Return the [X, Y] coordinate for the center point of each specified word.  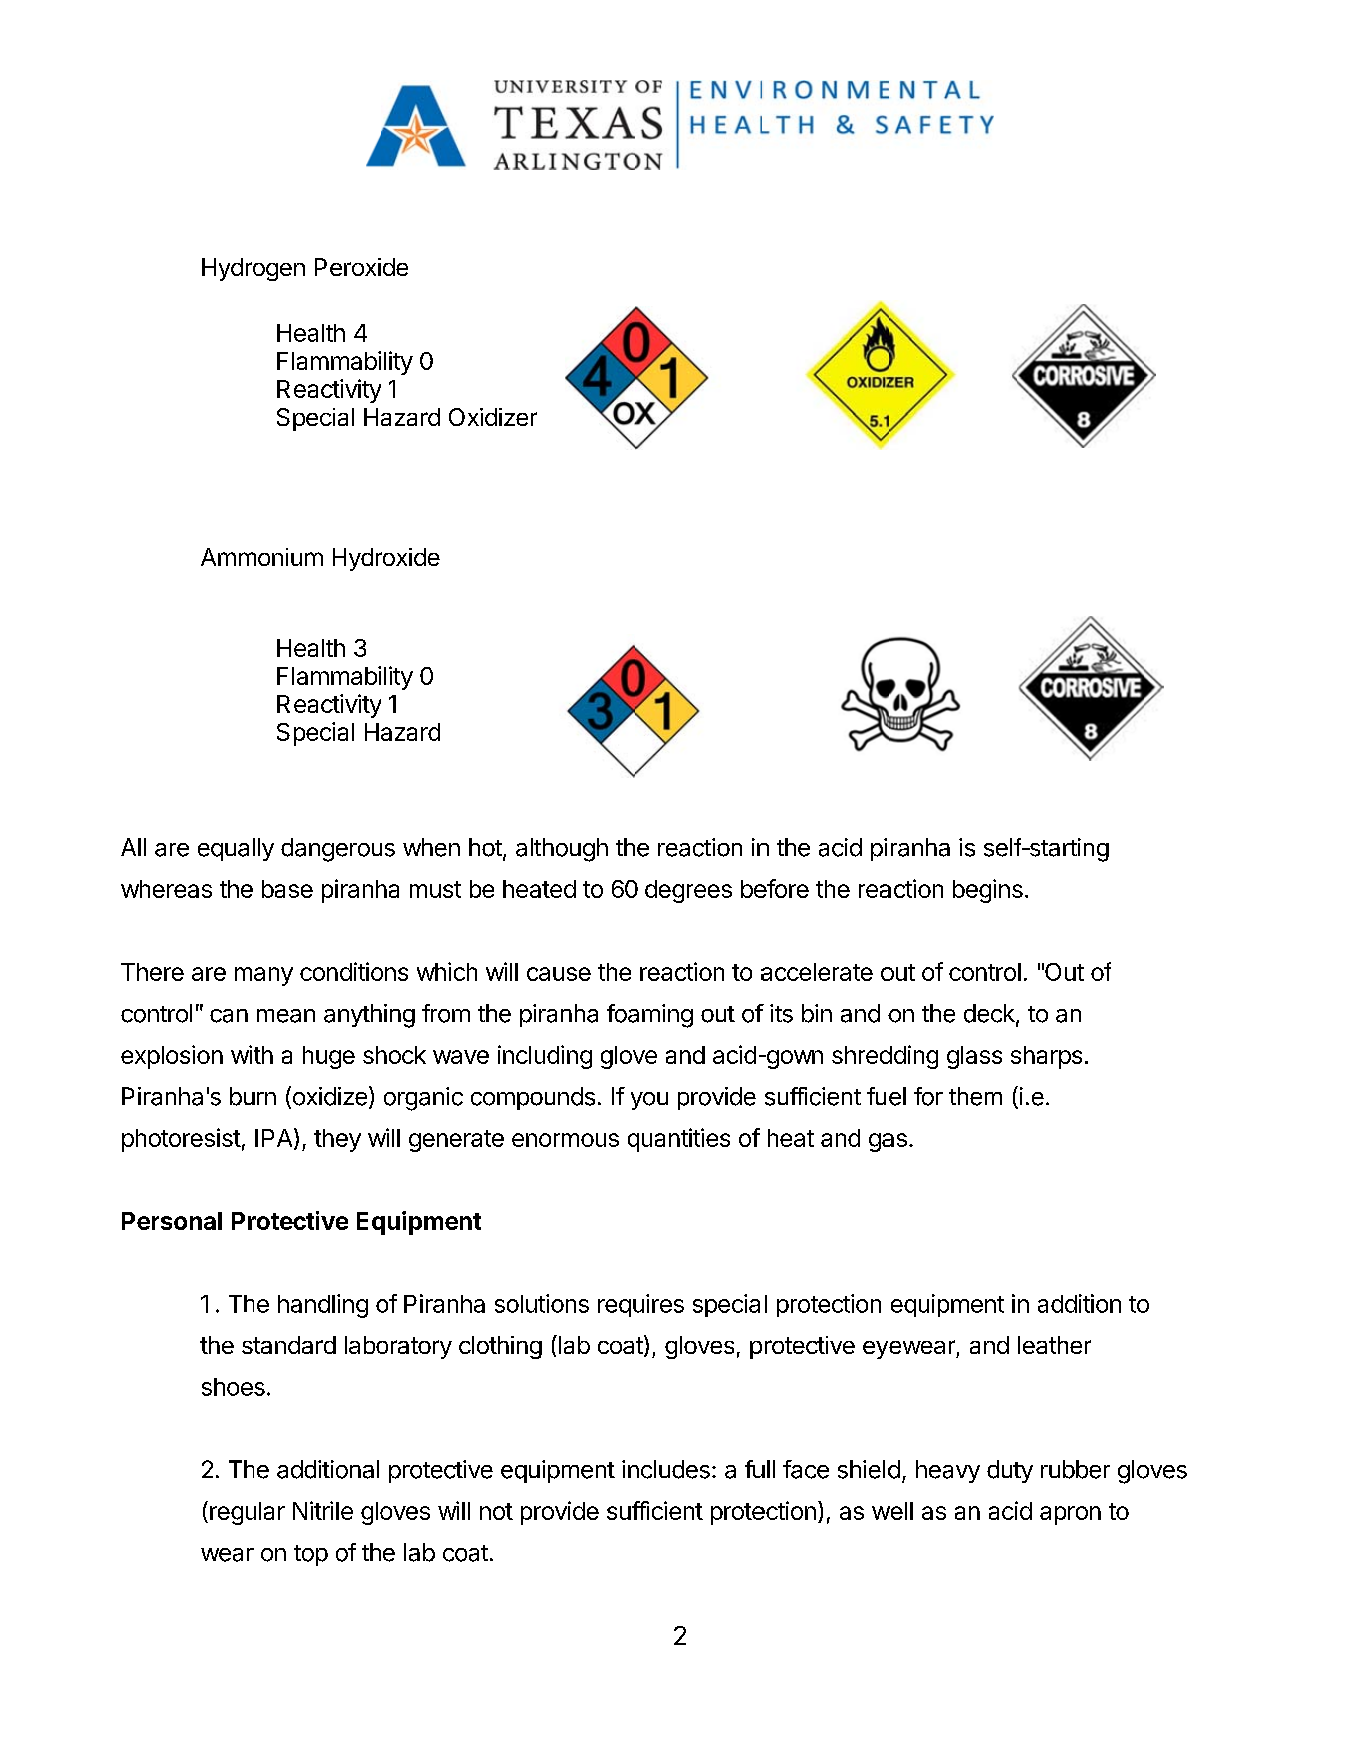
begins [988, 891]
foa [623, 1013]
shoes [233, 1387]
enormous [565, 1140]
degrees [688, 891]
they [337, 1140]
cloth [484, 1345]
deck [990, 1014]
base [287, 889]
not [496, 1511]
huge [329, 1057]
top [311, 1555]
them [975, 1096]
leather [1054, 1345]
